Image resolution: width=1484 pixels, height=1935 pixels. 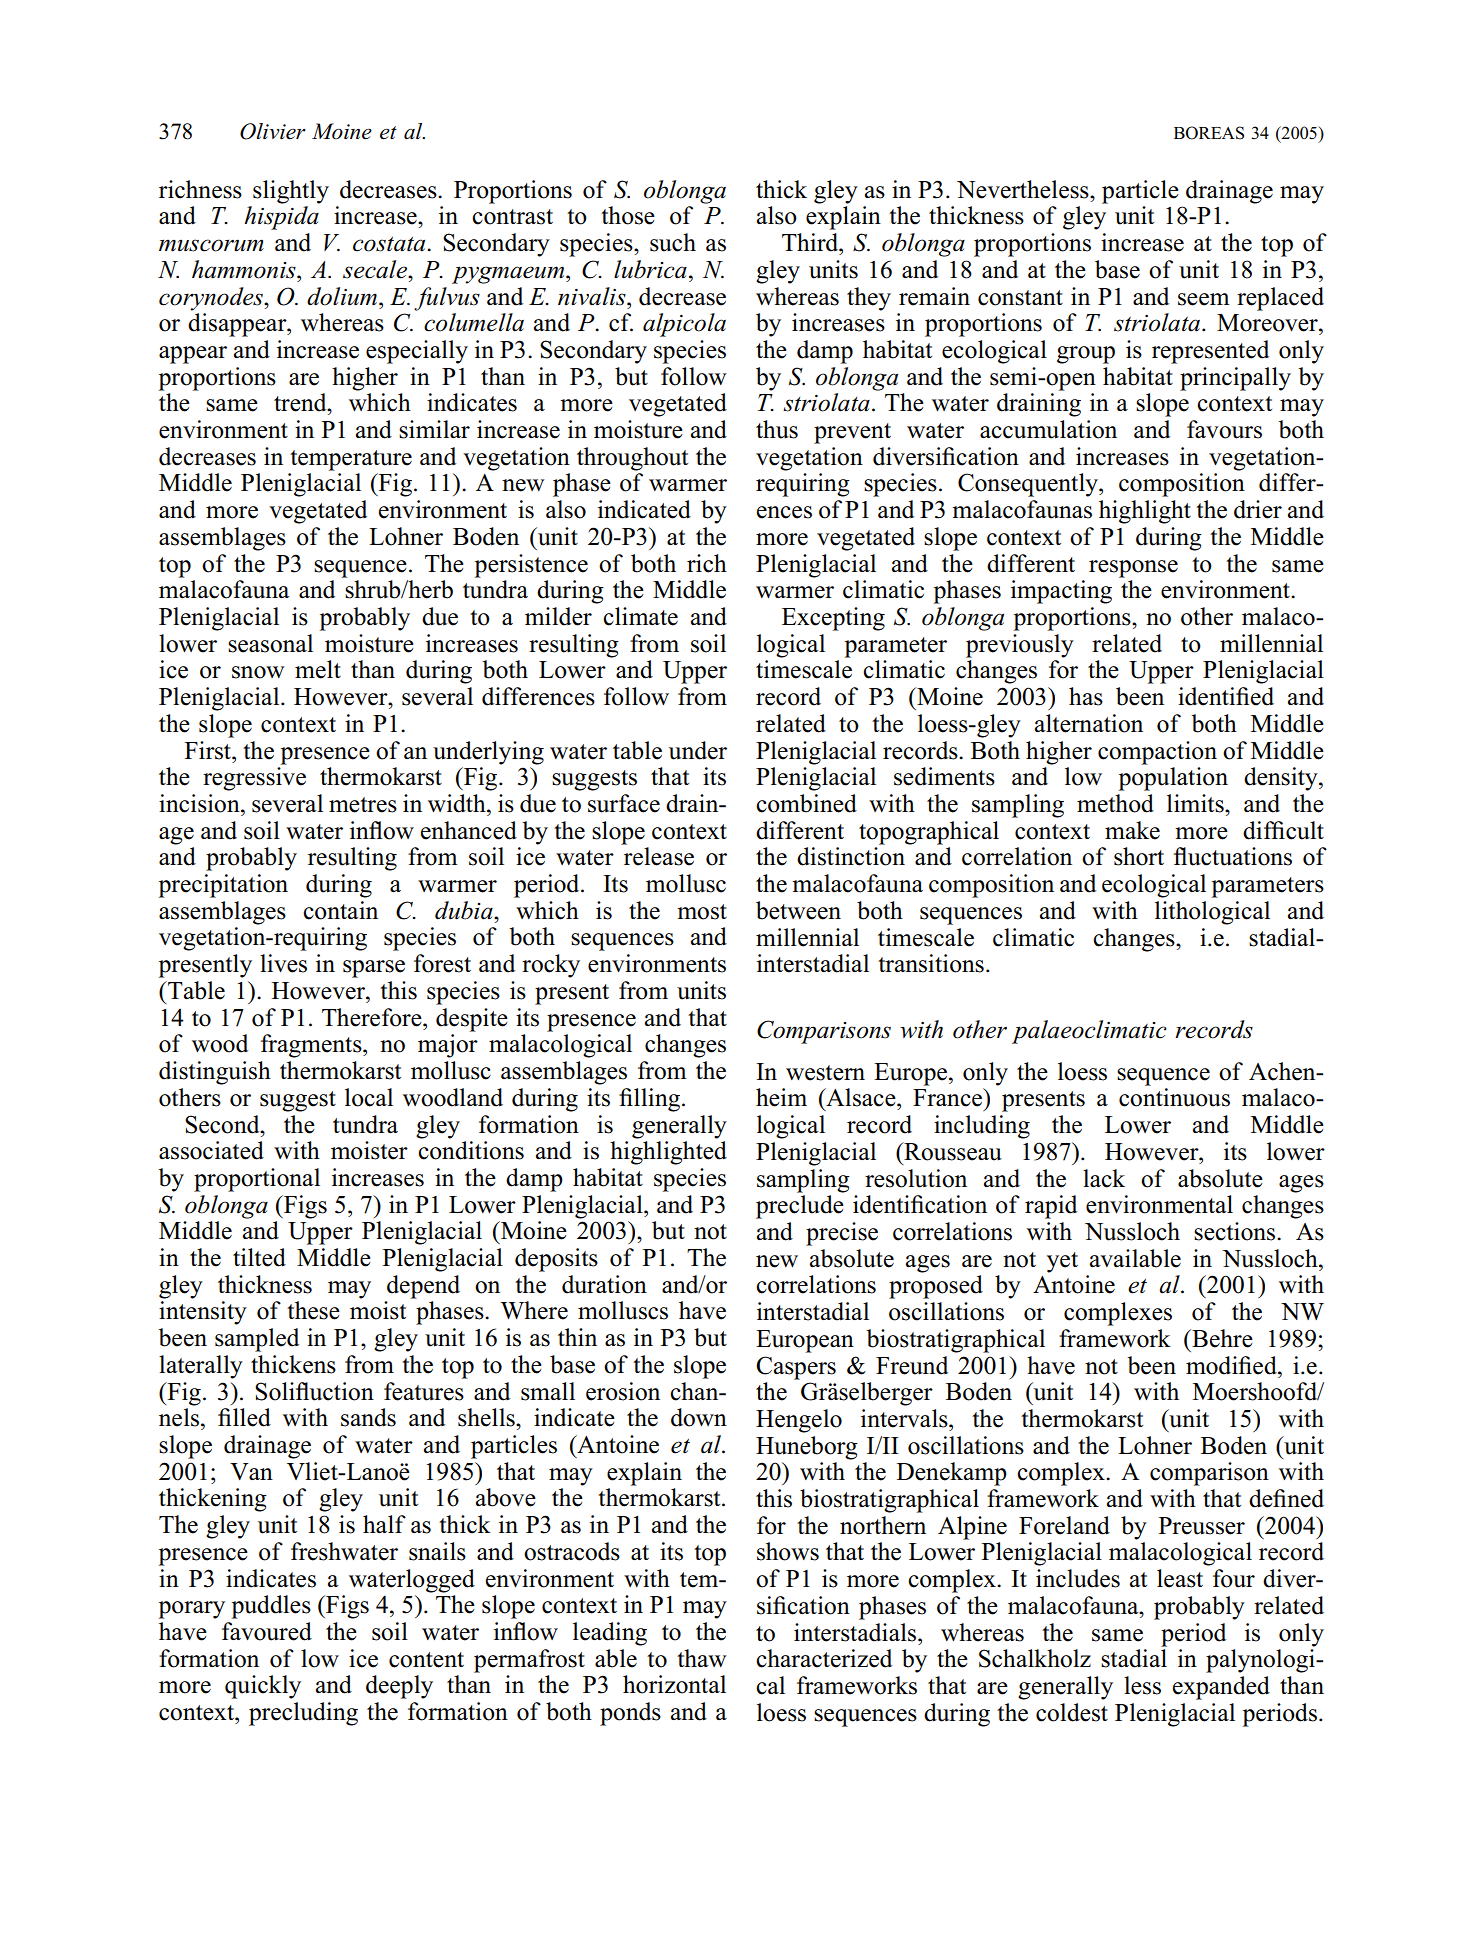 What do you see at coordinates (1089, 723) in the document?
I see `alternation` at bounding box center [1089, 723].
